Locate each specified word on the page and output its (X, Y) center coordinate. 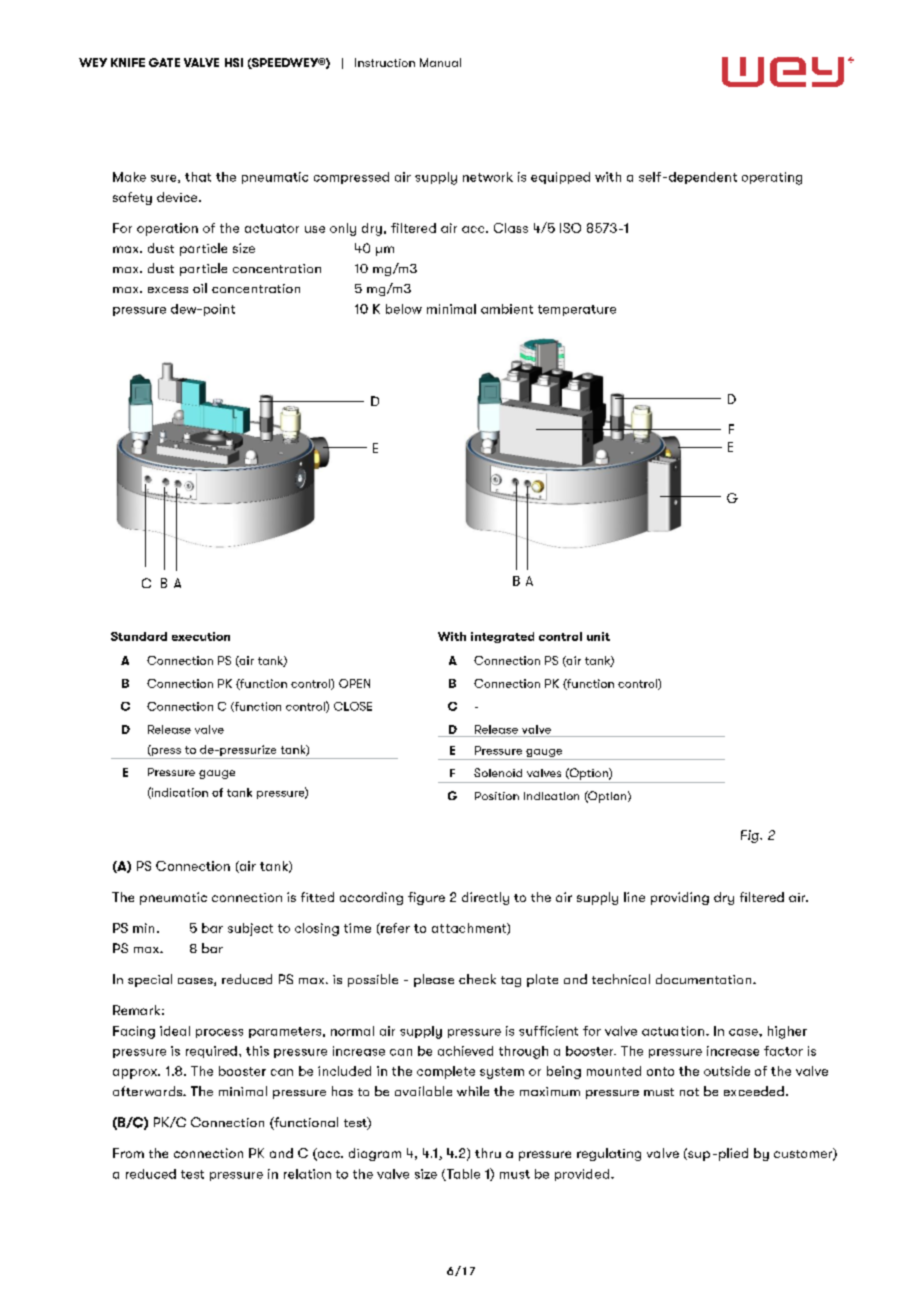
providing (680, 898)
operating (772, 178)
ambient (507, 309)
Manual (440, 62)
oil (200, 288)
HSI (234, 62)
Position (497, 796)
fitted (317, 897)
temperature (577, 310)
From (128, 1153)
